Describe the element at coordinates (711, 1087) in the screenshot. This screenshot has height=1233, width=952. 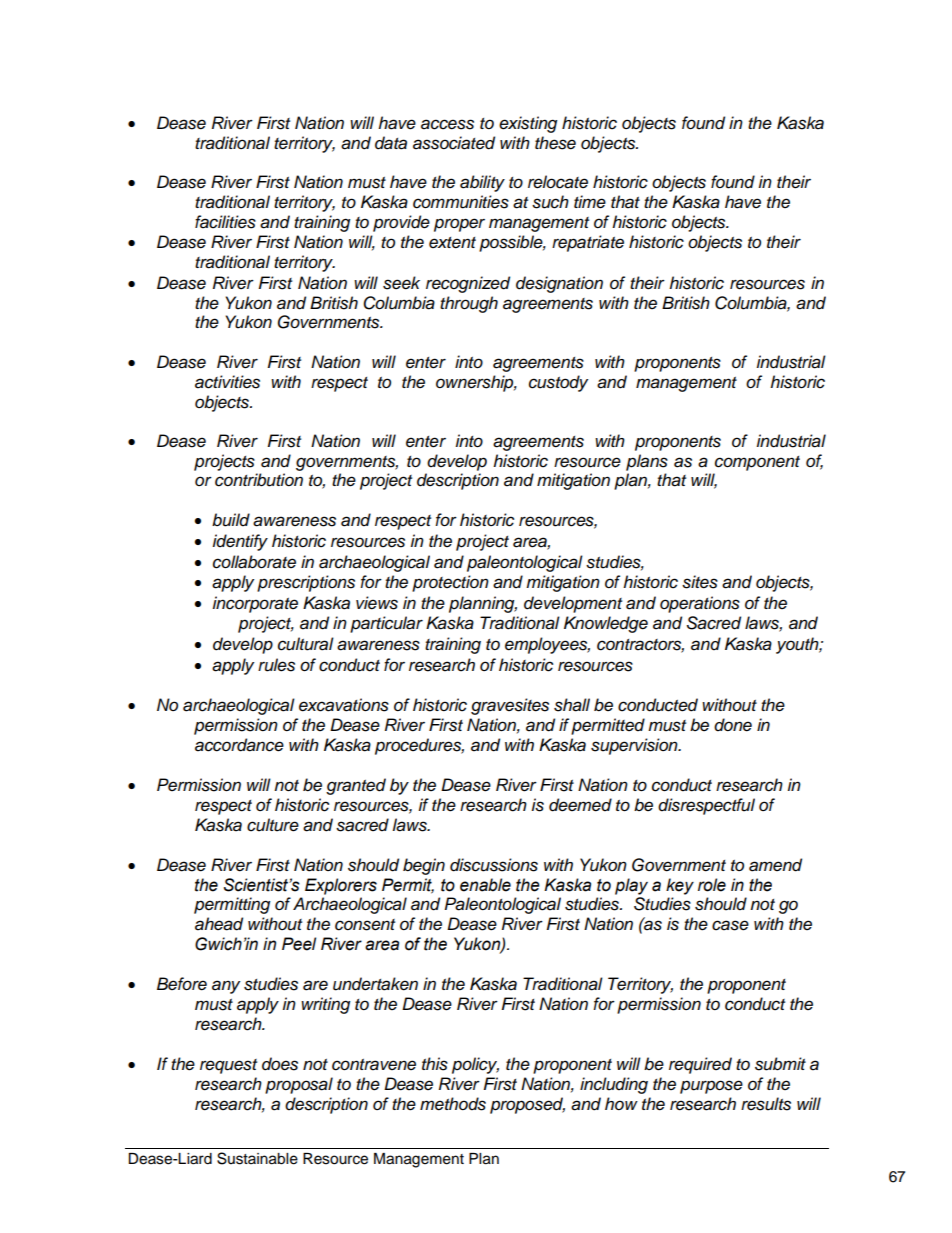
I see `purpose` at that location.
